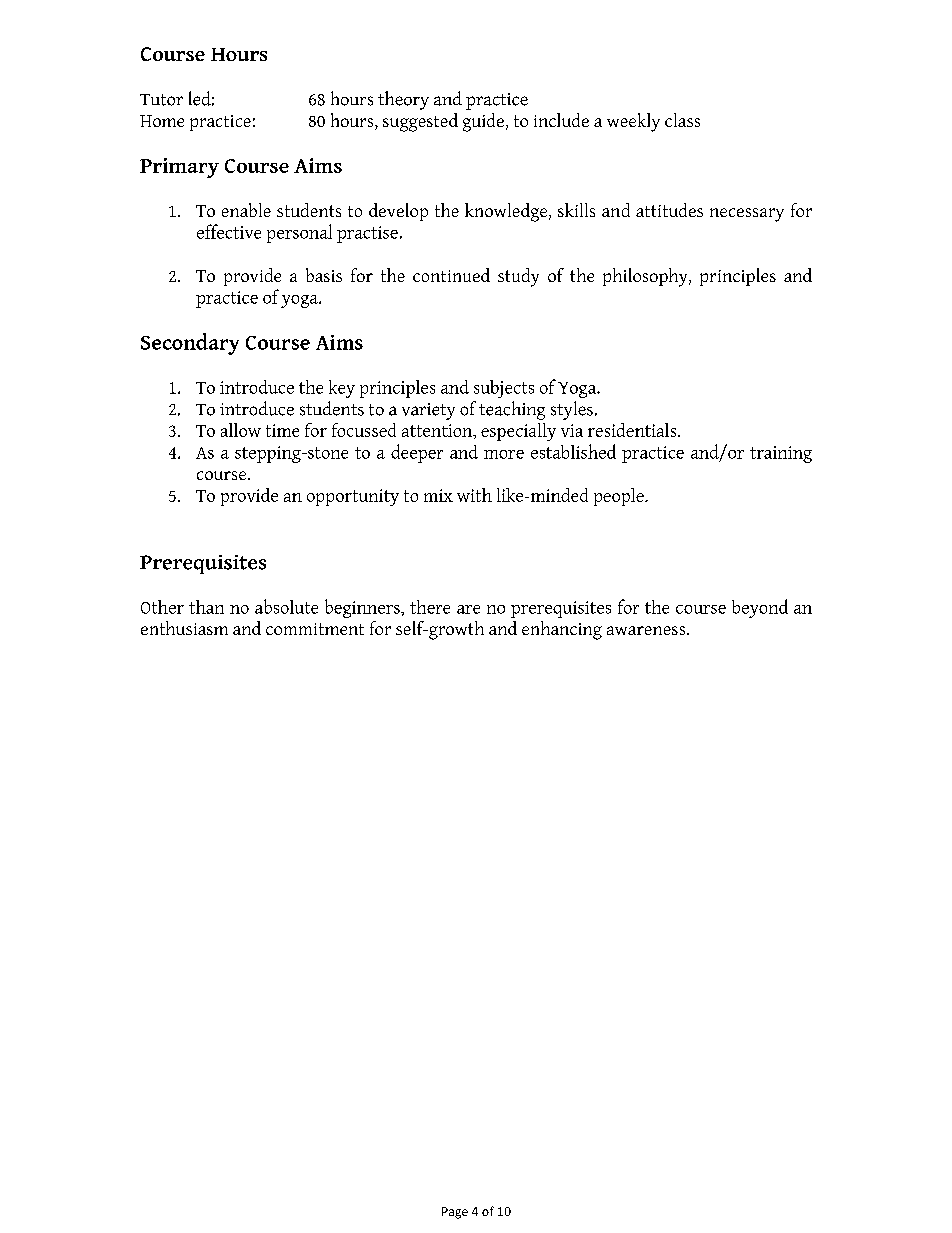  Describe the element at coordinates (179, 168) in the document. I see `Primary` at that location.
